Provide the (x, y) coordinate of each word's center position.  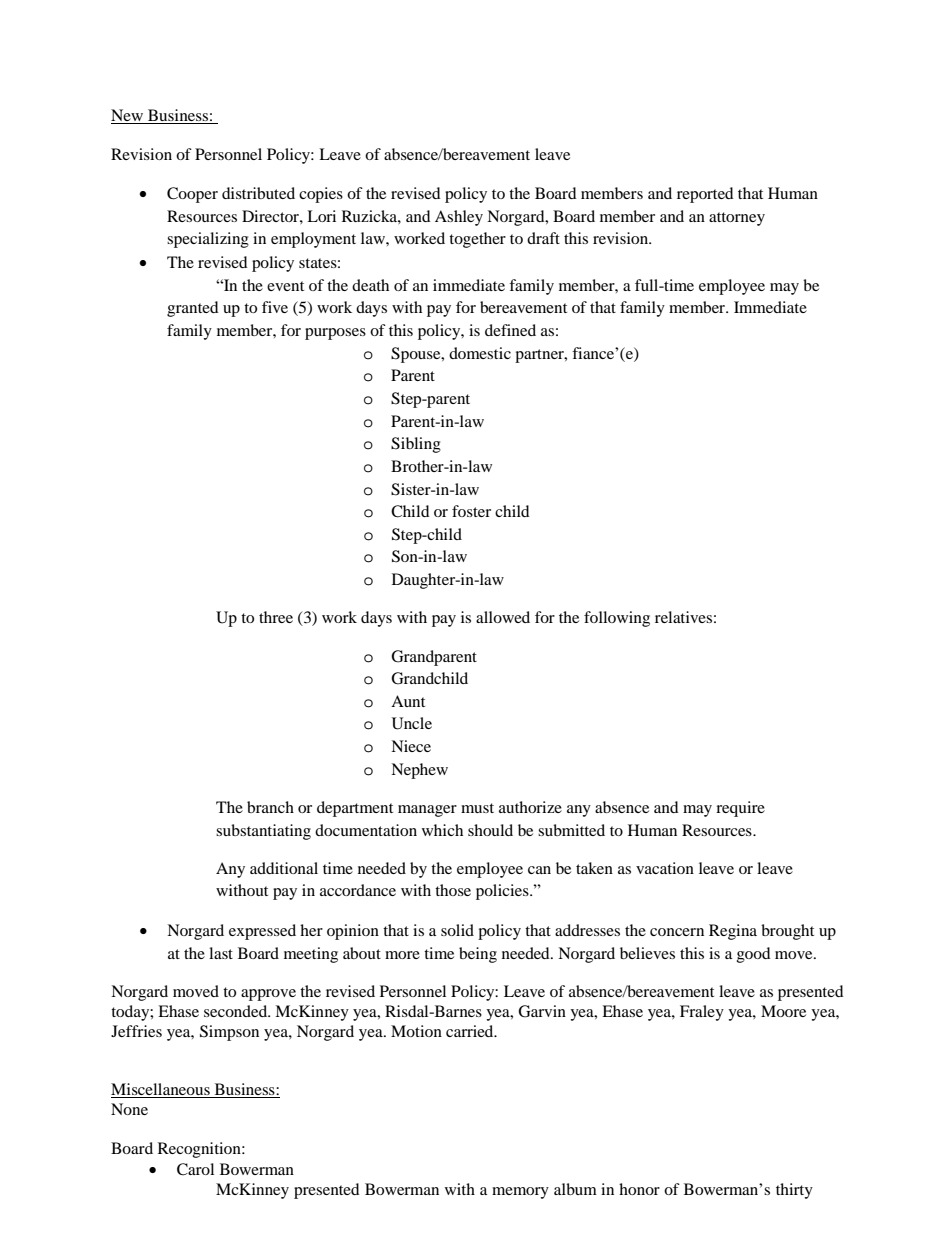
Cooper (192, 195)
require (740, 809)
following (617, 619)
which (442, 830)
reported (705, 195)
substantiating (263, 832)
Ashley (459, 218)
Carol (195, 1169)
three (276, 617)
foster (471, 511)
